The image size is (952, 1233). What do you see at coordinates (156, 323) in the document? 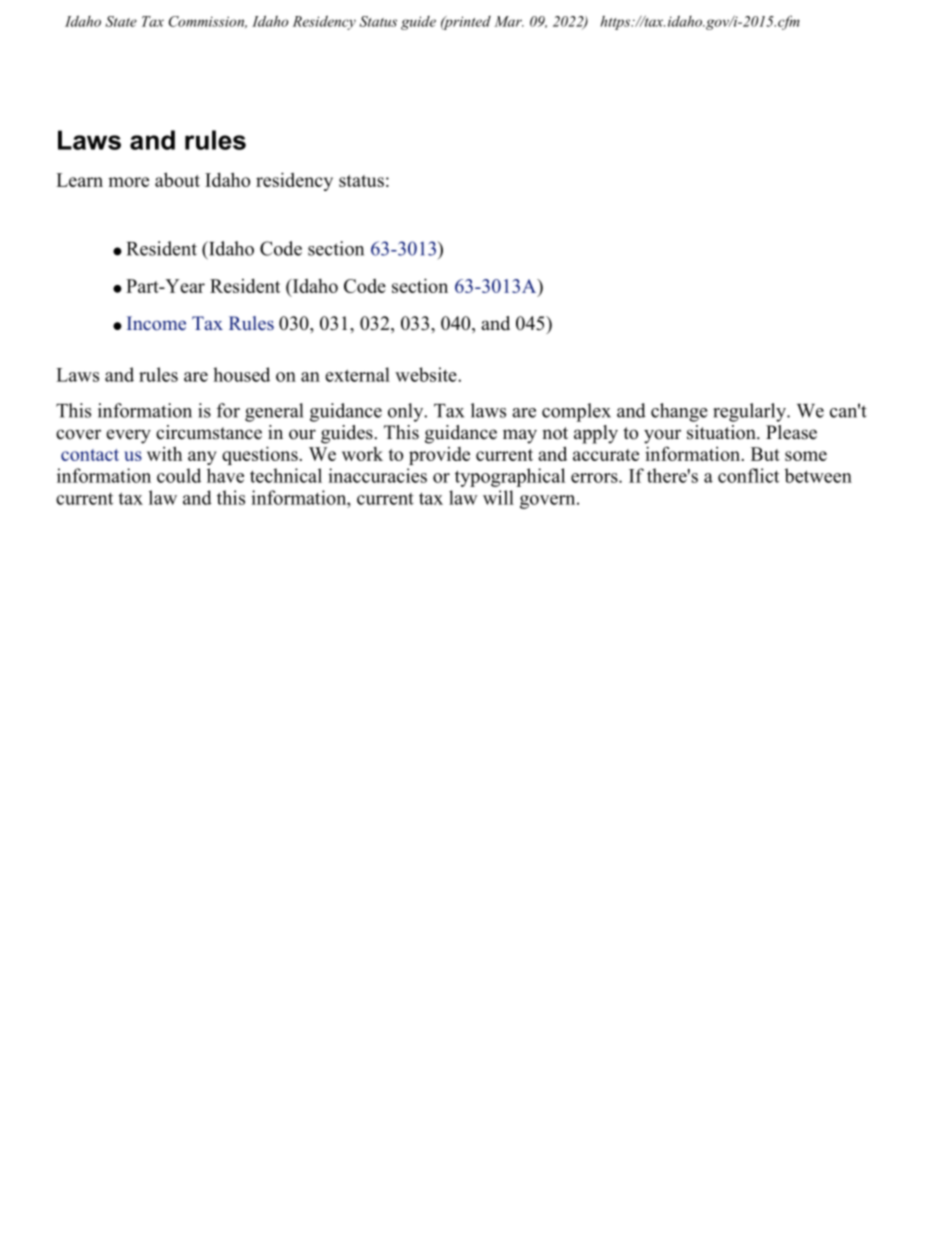
I see `Income` at bounding box center [156, 323].
